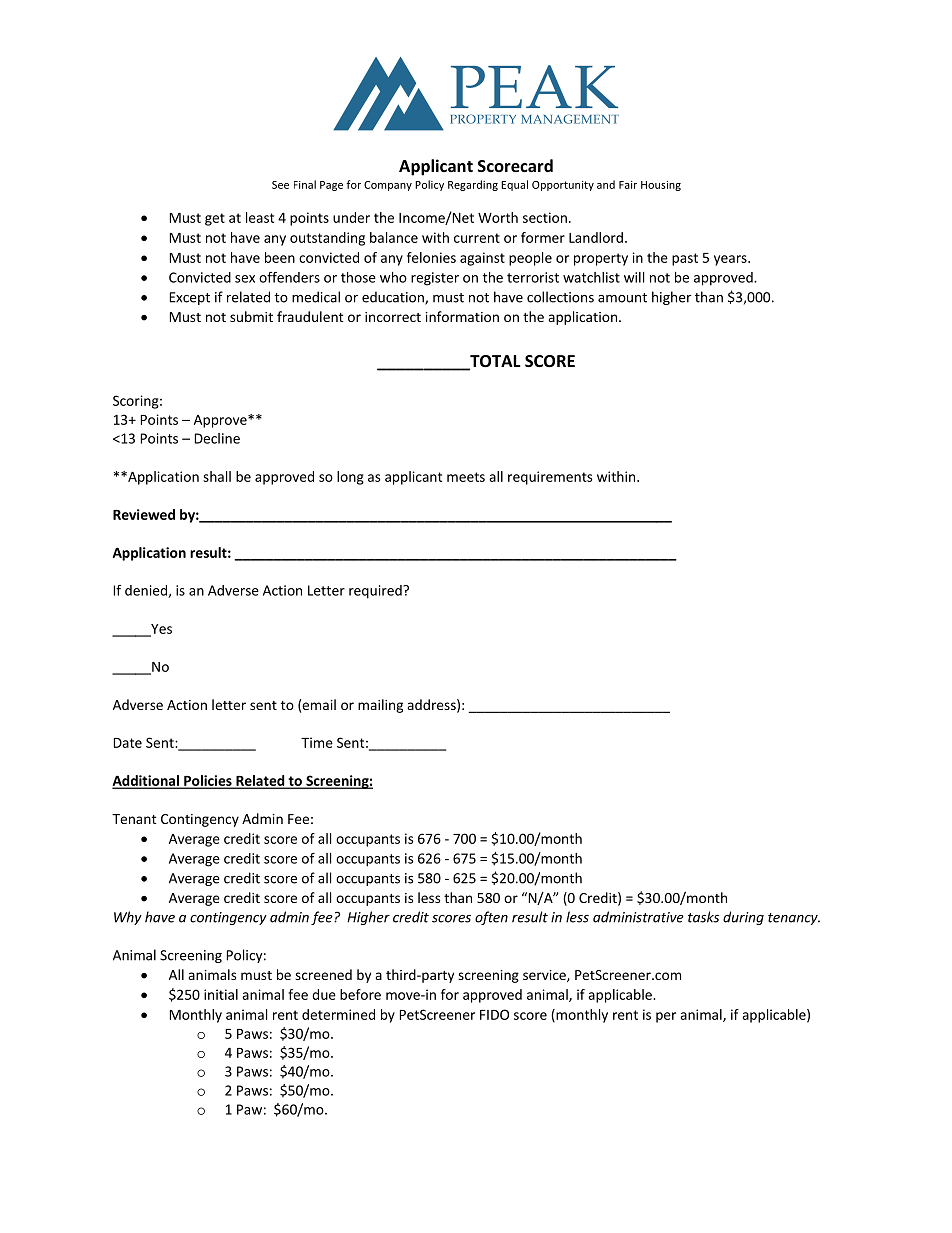  Describe the element at coordinates (466, 477) in the image. I see `meets` at that location.
